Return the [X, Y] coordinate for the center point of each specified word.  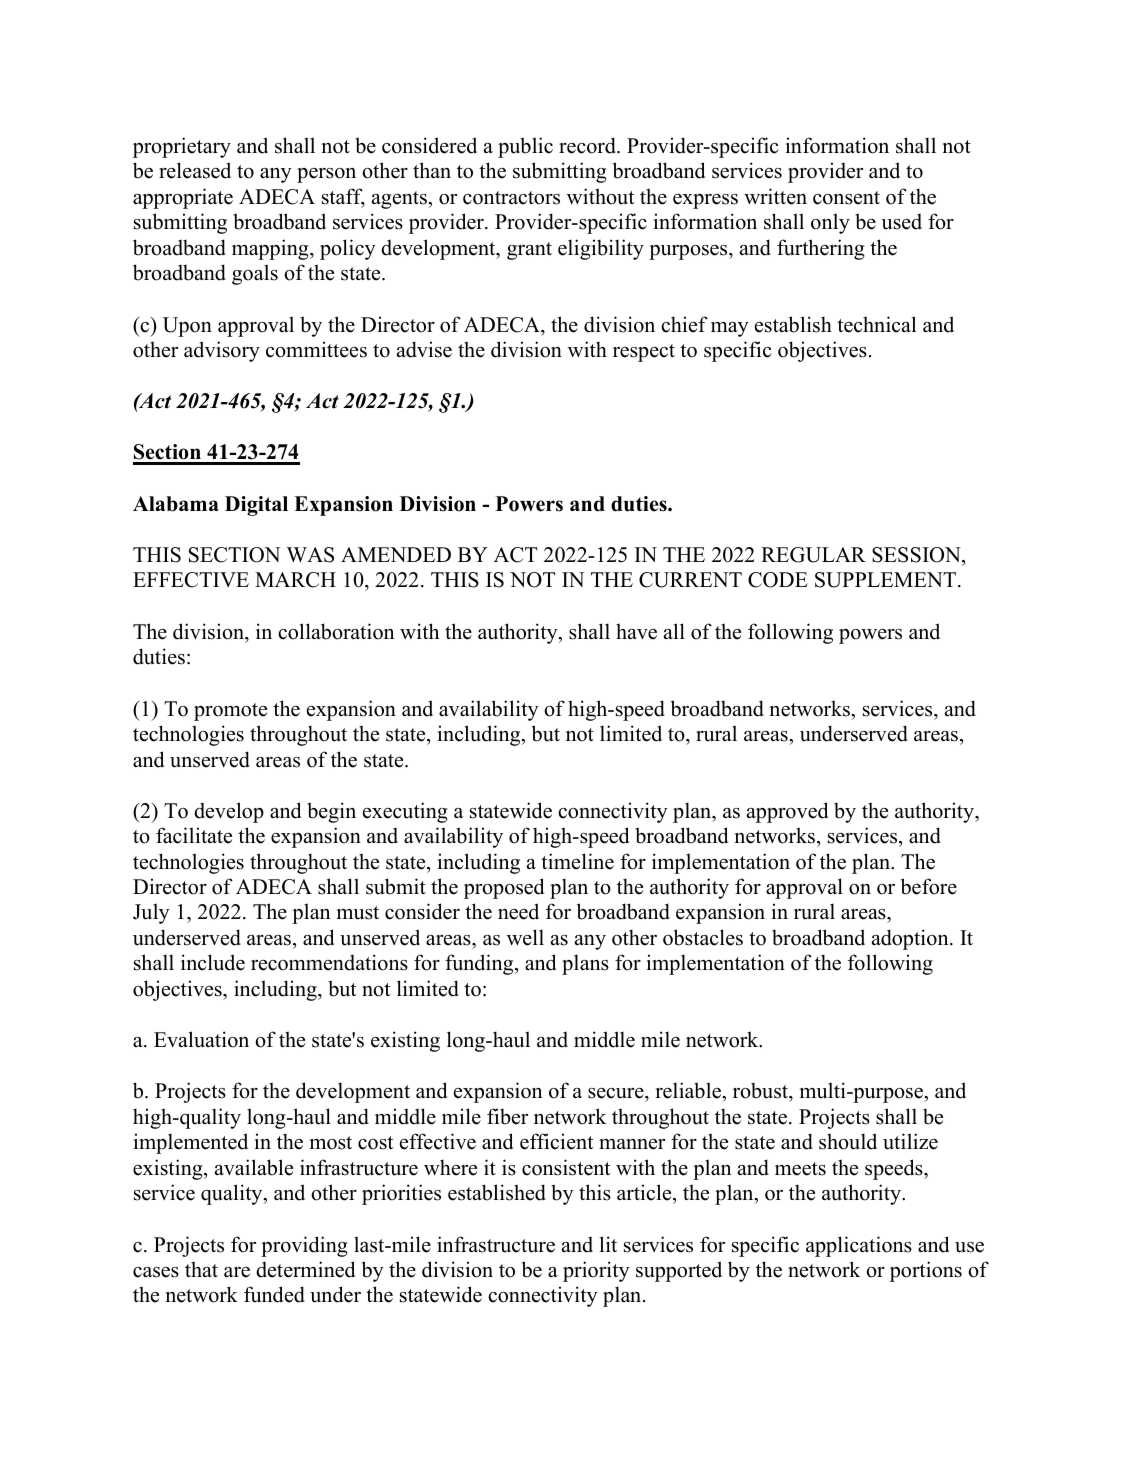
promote [230, 712]
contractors [511, 198]
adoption [911, 939]
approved [787, 812]
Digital [256, 506]
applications [859, 1246]
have [636, 631]
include [213, 962]
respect [644, 353]
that [201, 1269]
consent [846, 198]
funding [480, 964]
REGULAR [813, 555]
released [195, 170]
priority [596, 1271]
